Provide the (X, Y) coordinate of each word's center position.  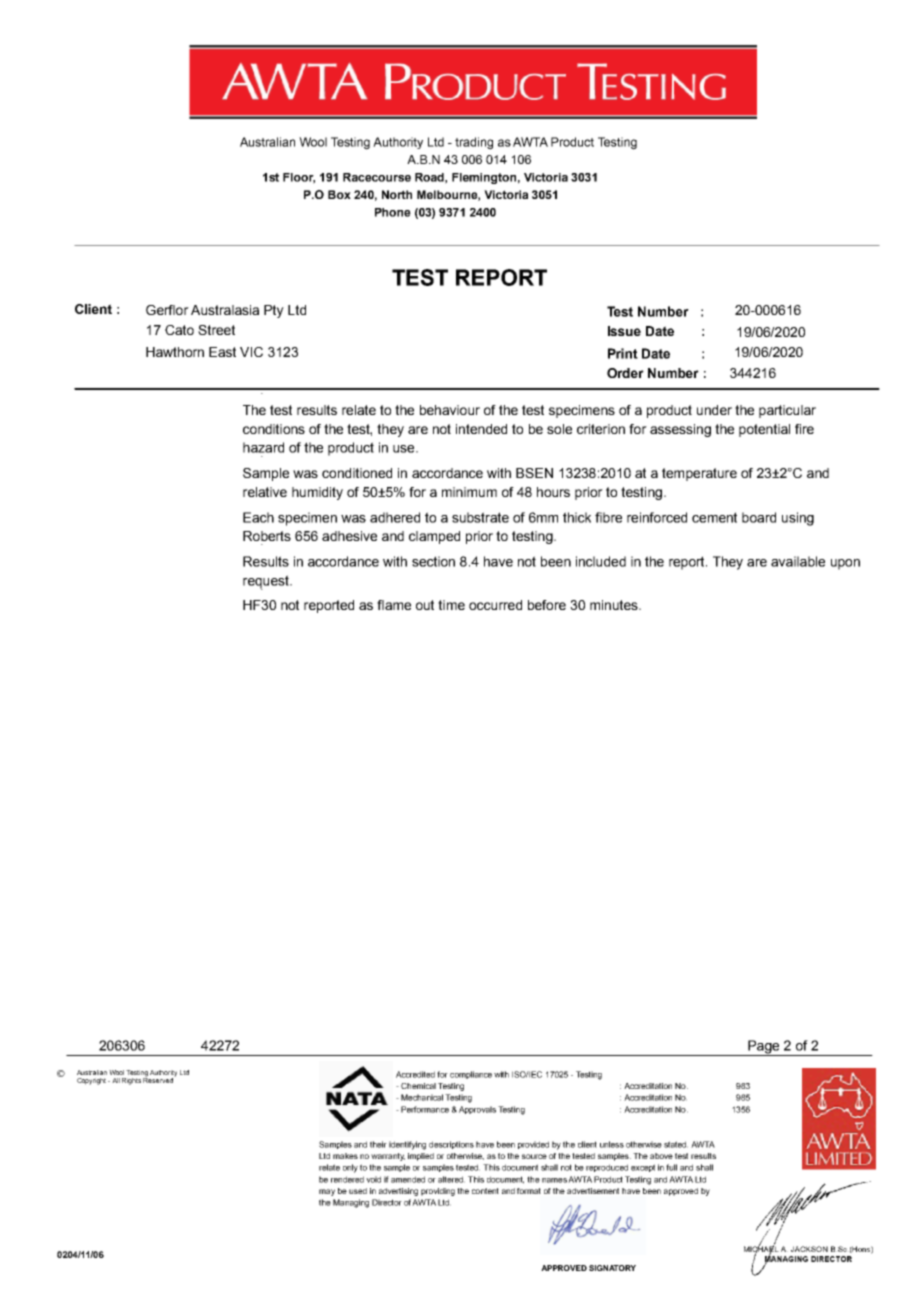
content (485, 1191)
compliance (471, 1075)
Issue (624, 331)
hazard (263, 447)
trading (474, 143)
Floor (299, 178)
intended (481, 429)
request (267, 582)
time (451, 605)
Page (764, 1048)
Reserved (159, 1079)
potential (764, 430)
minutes (615, 605)
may (327, 1192)
